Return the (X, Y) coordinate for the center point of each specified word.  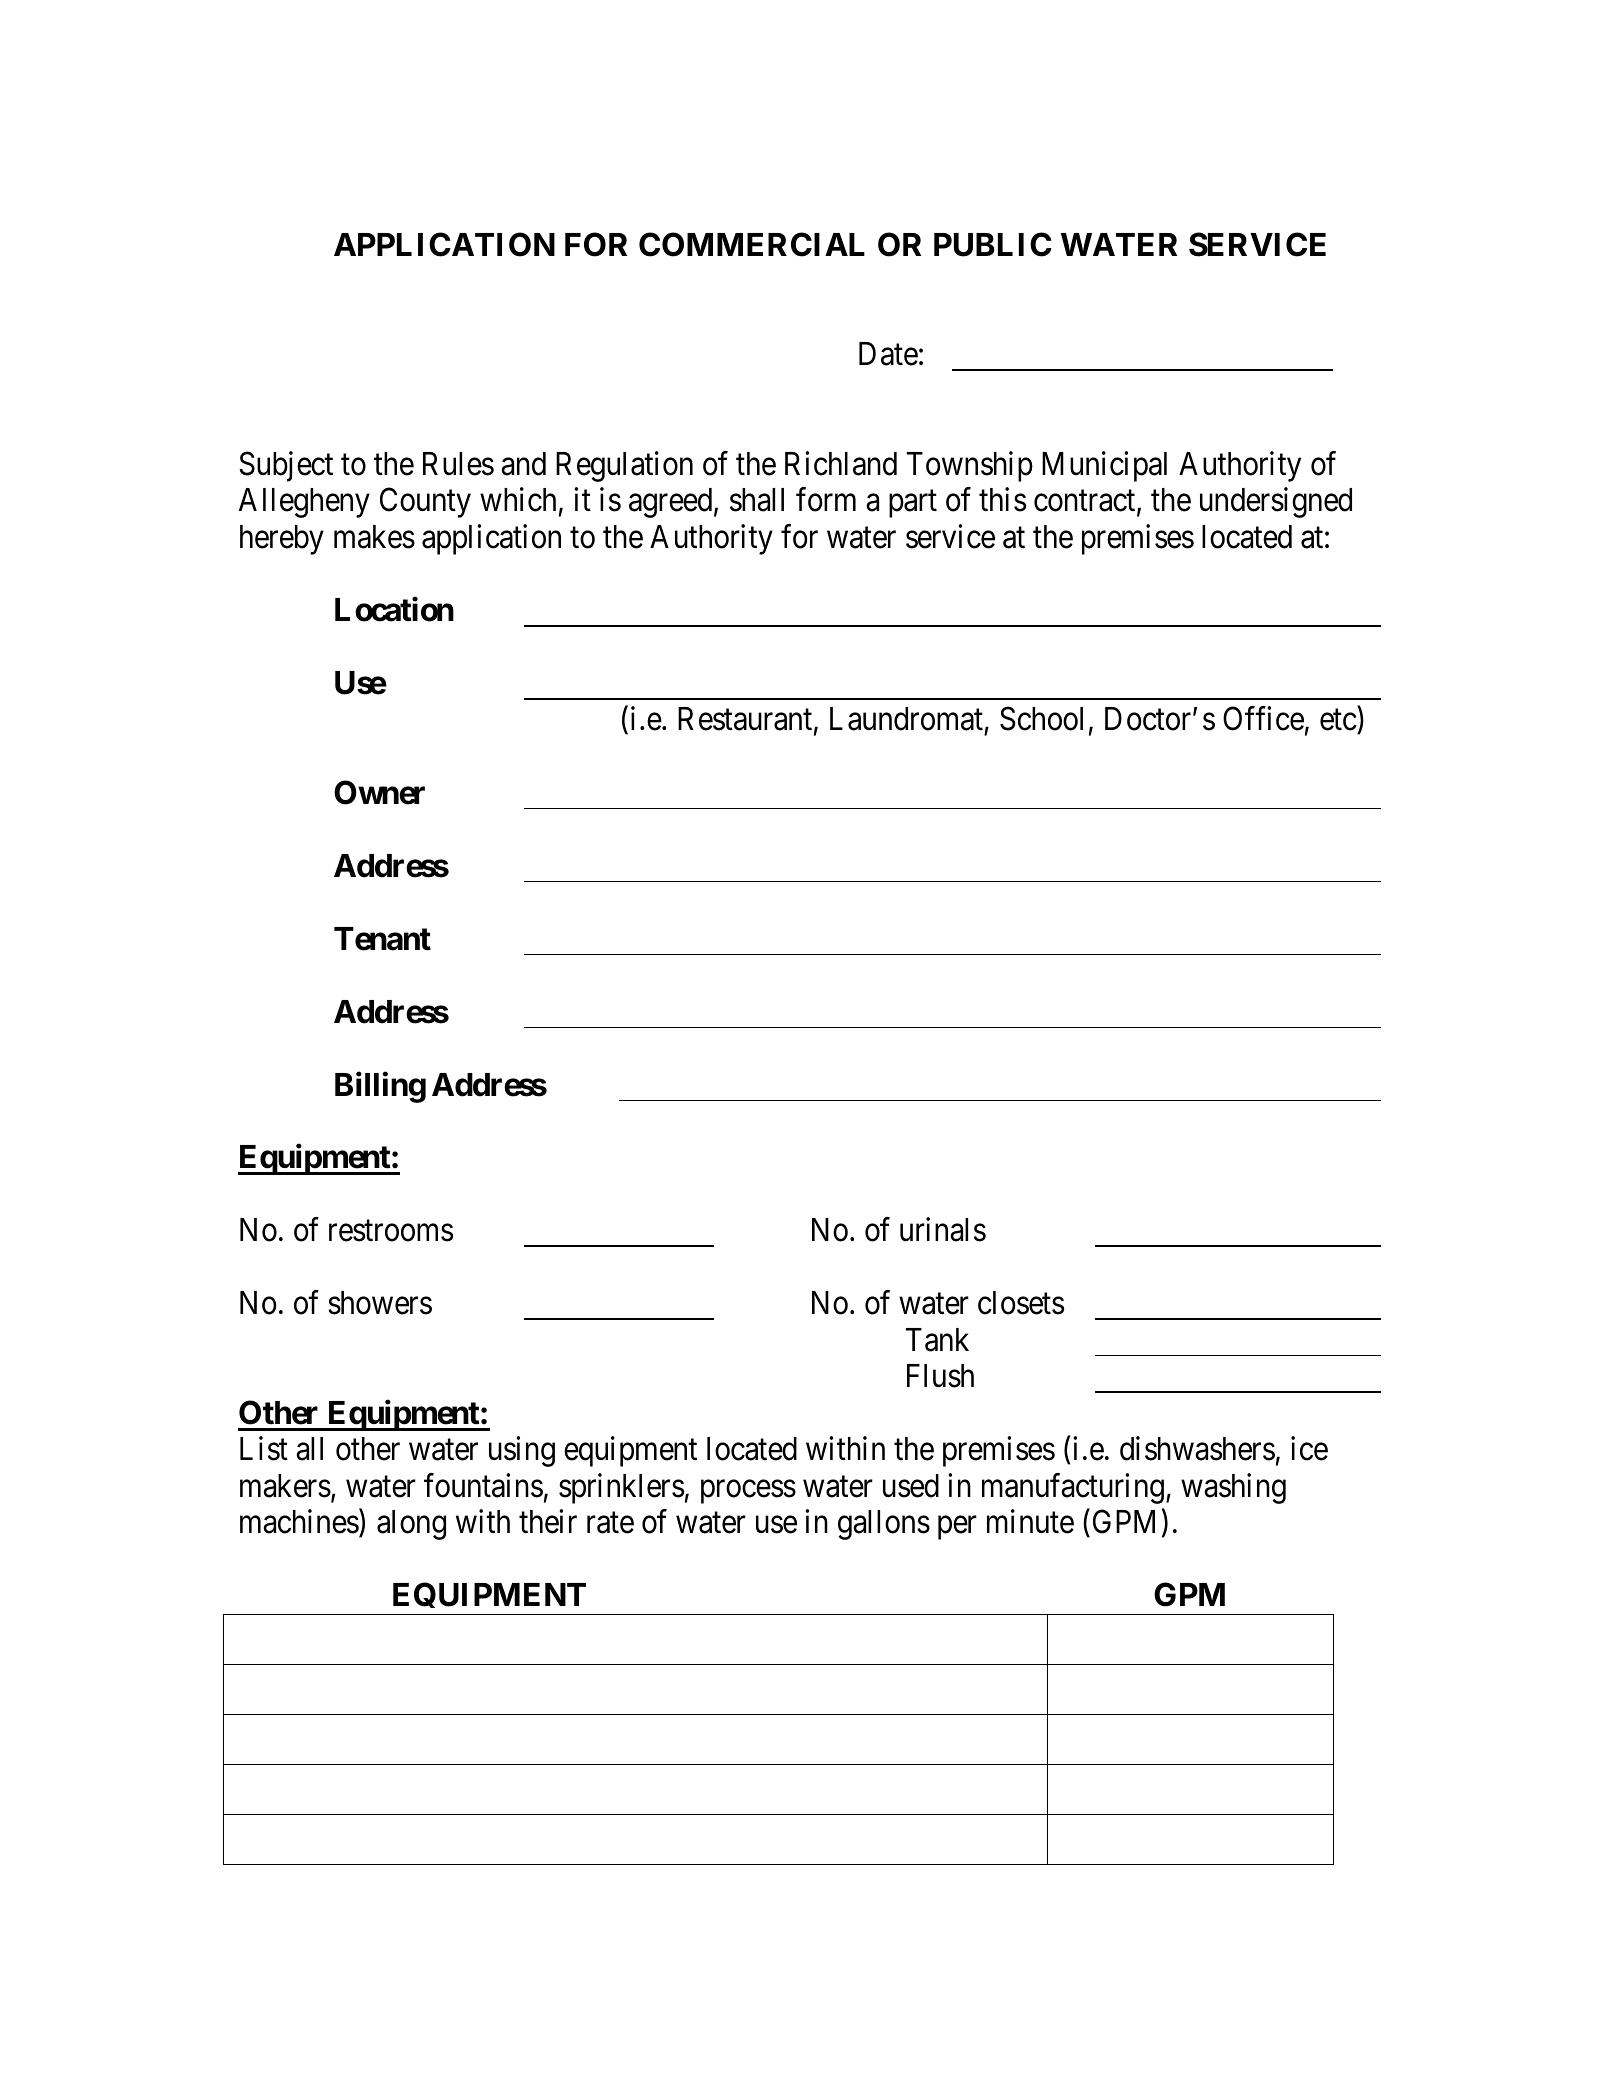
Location (394, 609)
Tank (937, 1340)
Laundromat (906, 719)
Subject (286, 466)
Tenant (382, 939)
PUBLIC (993, 244)
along (411, 1525)
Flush (940, 1376)
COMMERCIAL (752, 244)
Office (1263, 719)
